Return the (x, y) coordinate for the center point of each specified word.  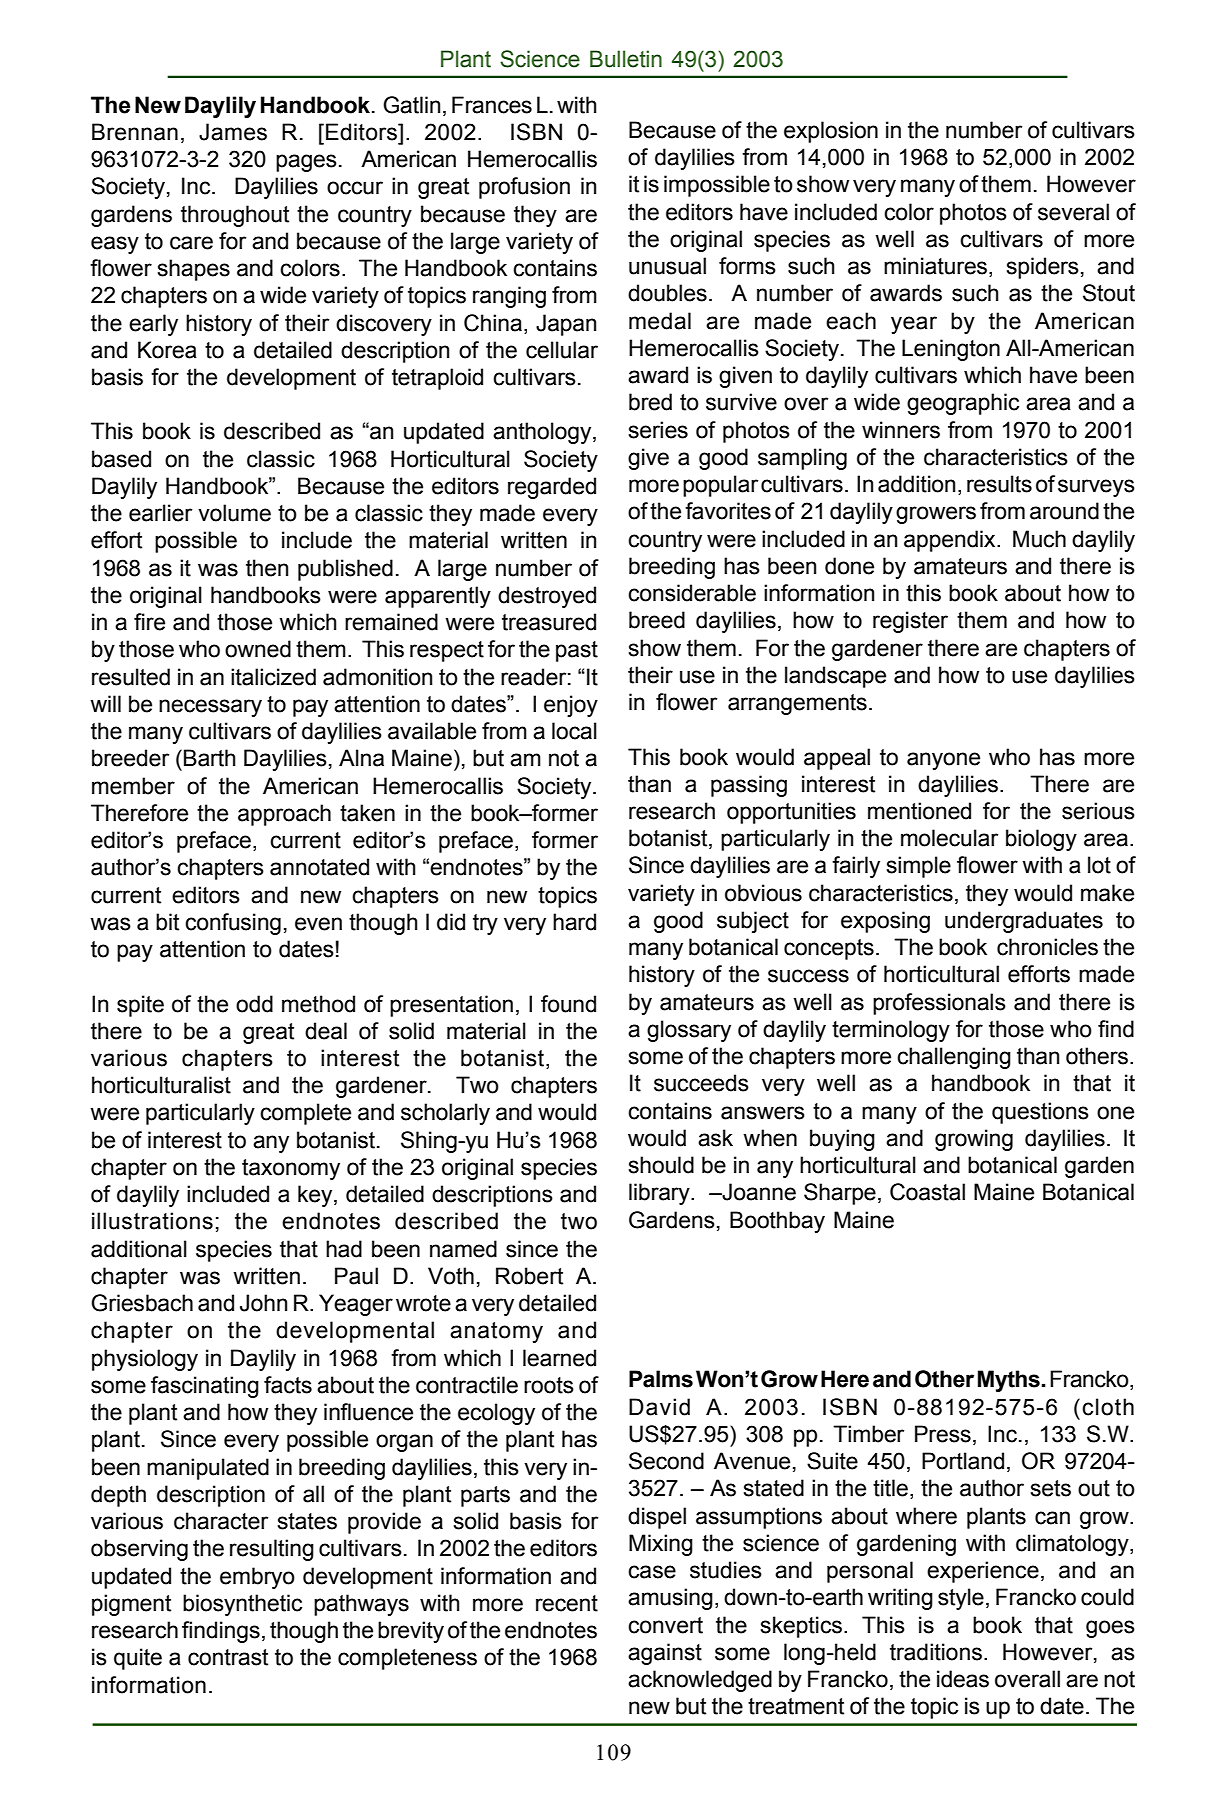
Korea (167, 350)
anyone (943, 761)
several (1073, 212)
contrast (228, 1657)
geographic (963, 404)
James (233, 132)
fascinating (205, 1387)
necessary (210, 708)
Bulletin (626, 59)
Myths (1009, 1381)
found (568, 1004)
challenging (954, 1058)
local (574, 731)
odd (254, 1004)
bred (650, 402)
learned (559, 1358)
